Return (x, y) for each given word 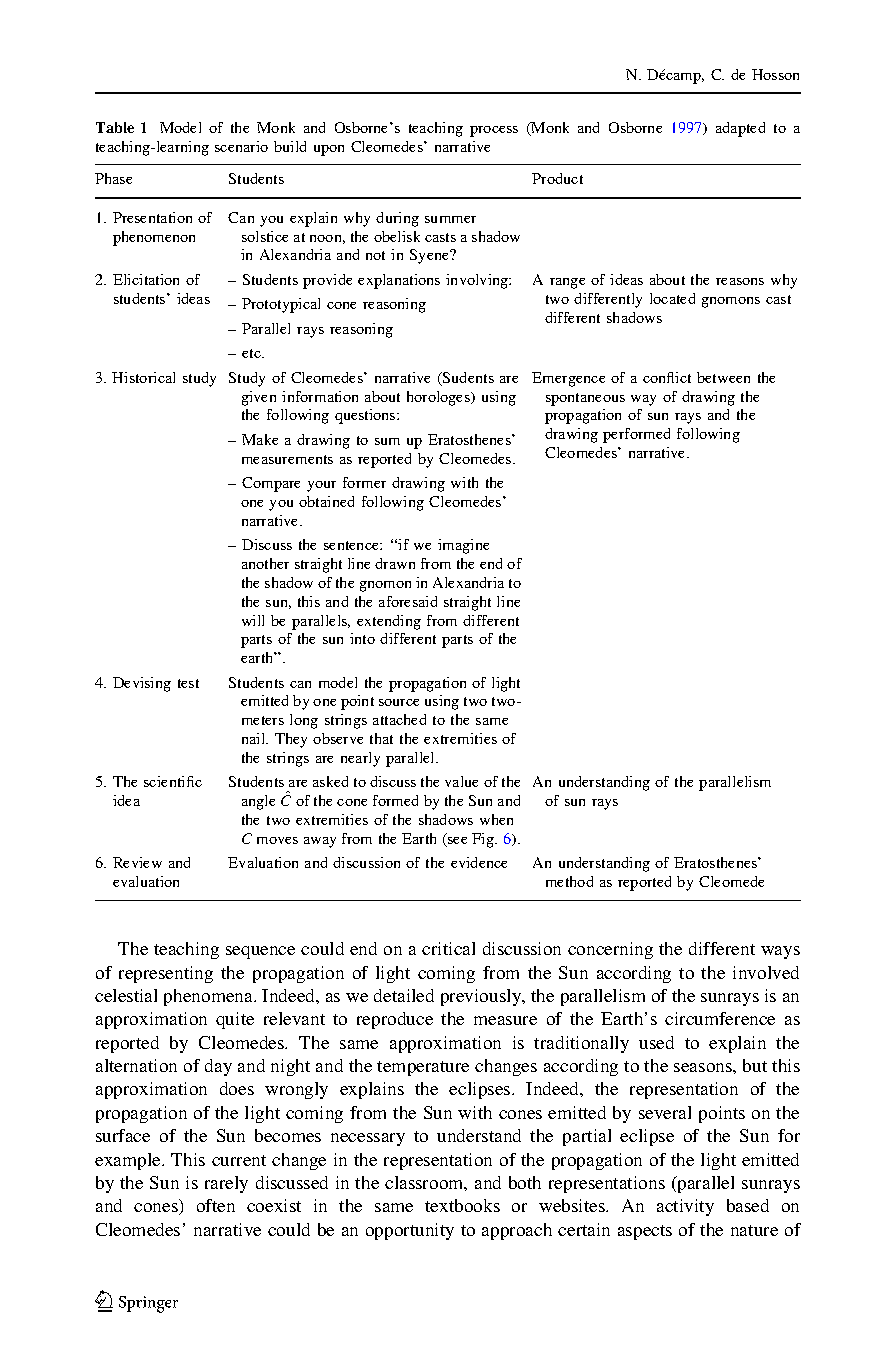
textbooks (462, 1205)
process (494, 131)
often (216, 1205)
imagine (463, 546)
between (723, 377)
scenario (241, 146)
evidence (479, 862)
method (569, 881)
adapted (740, 129)
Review (137, 862)
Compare (271, 484)
